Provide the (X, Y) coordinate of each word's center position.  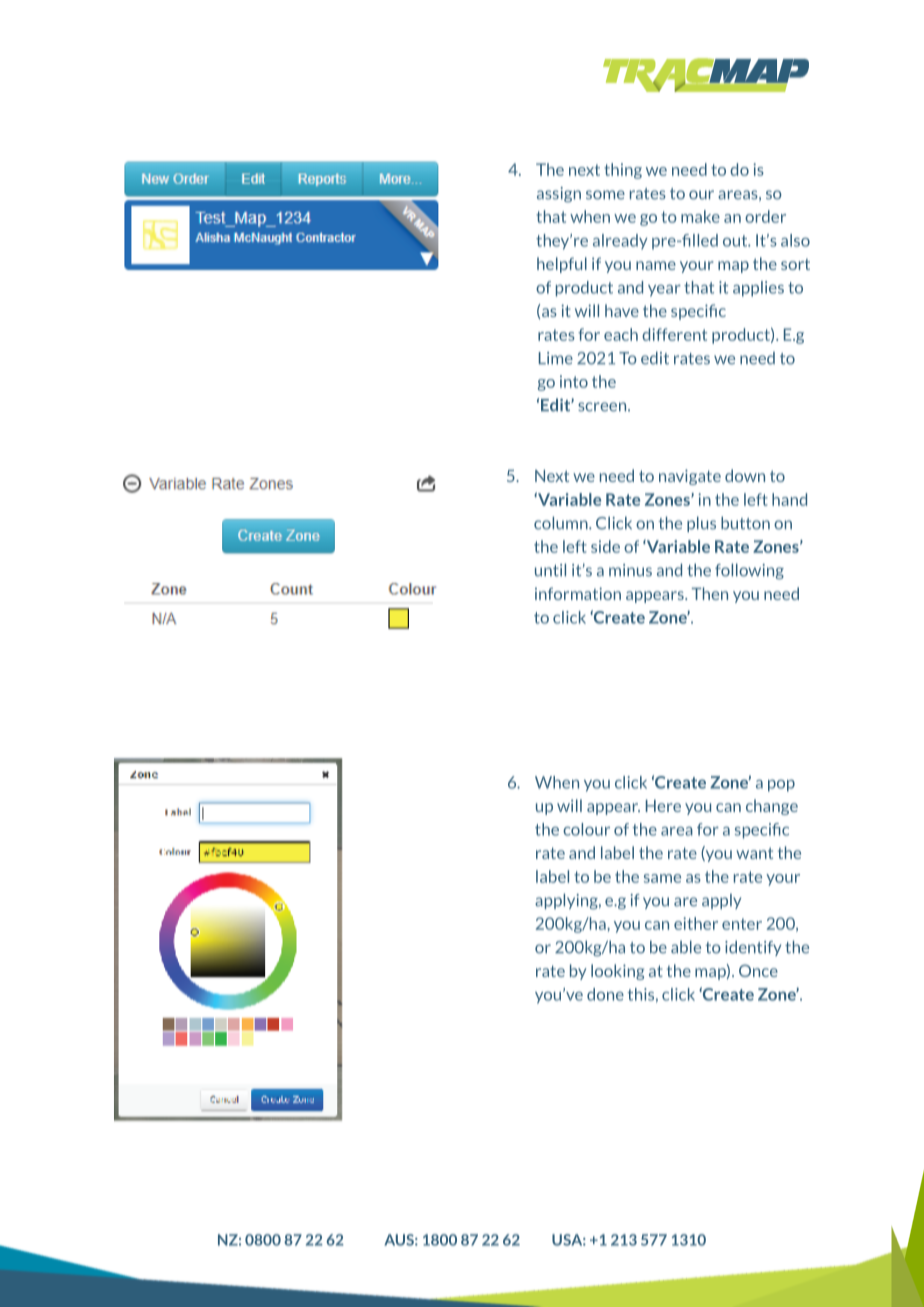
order (765, 216)
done (605, 994)
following (749, 571)
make (700, 216)
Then (710, 593)
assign (559, 195)
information (578, 593)
